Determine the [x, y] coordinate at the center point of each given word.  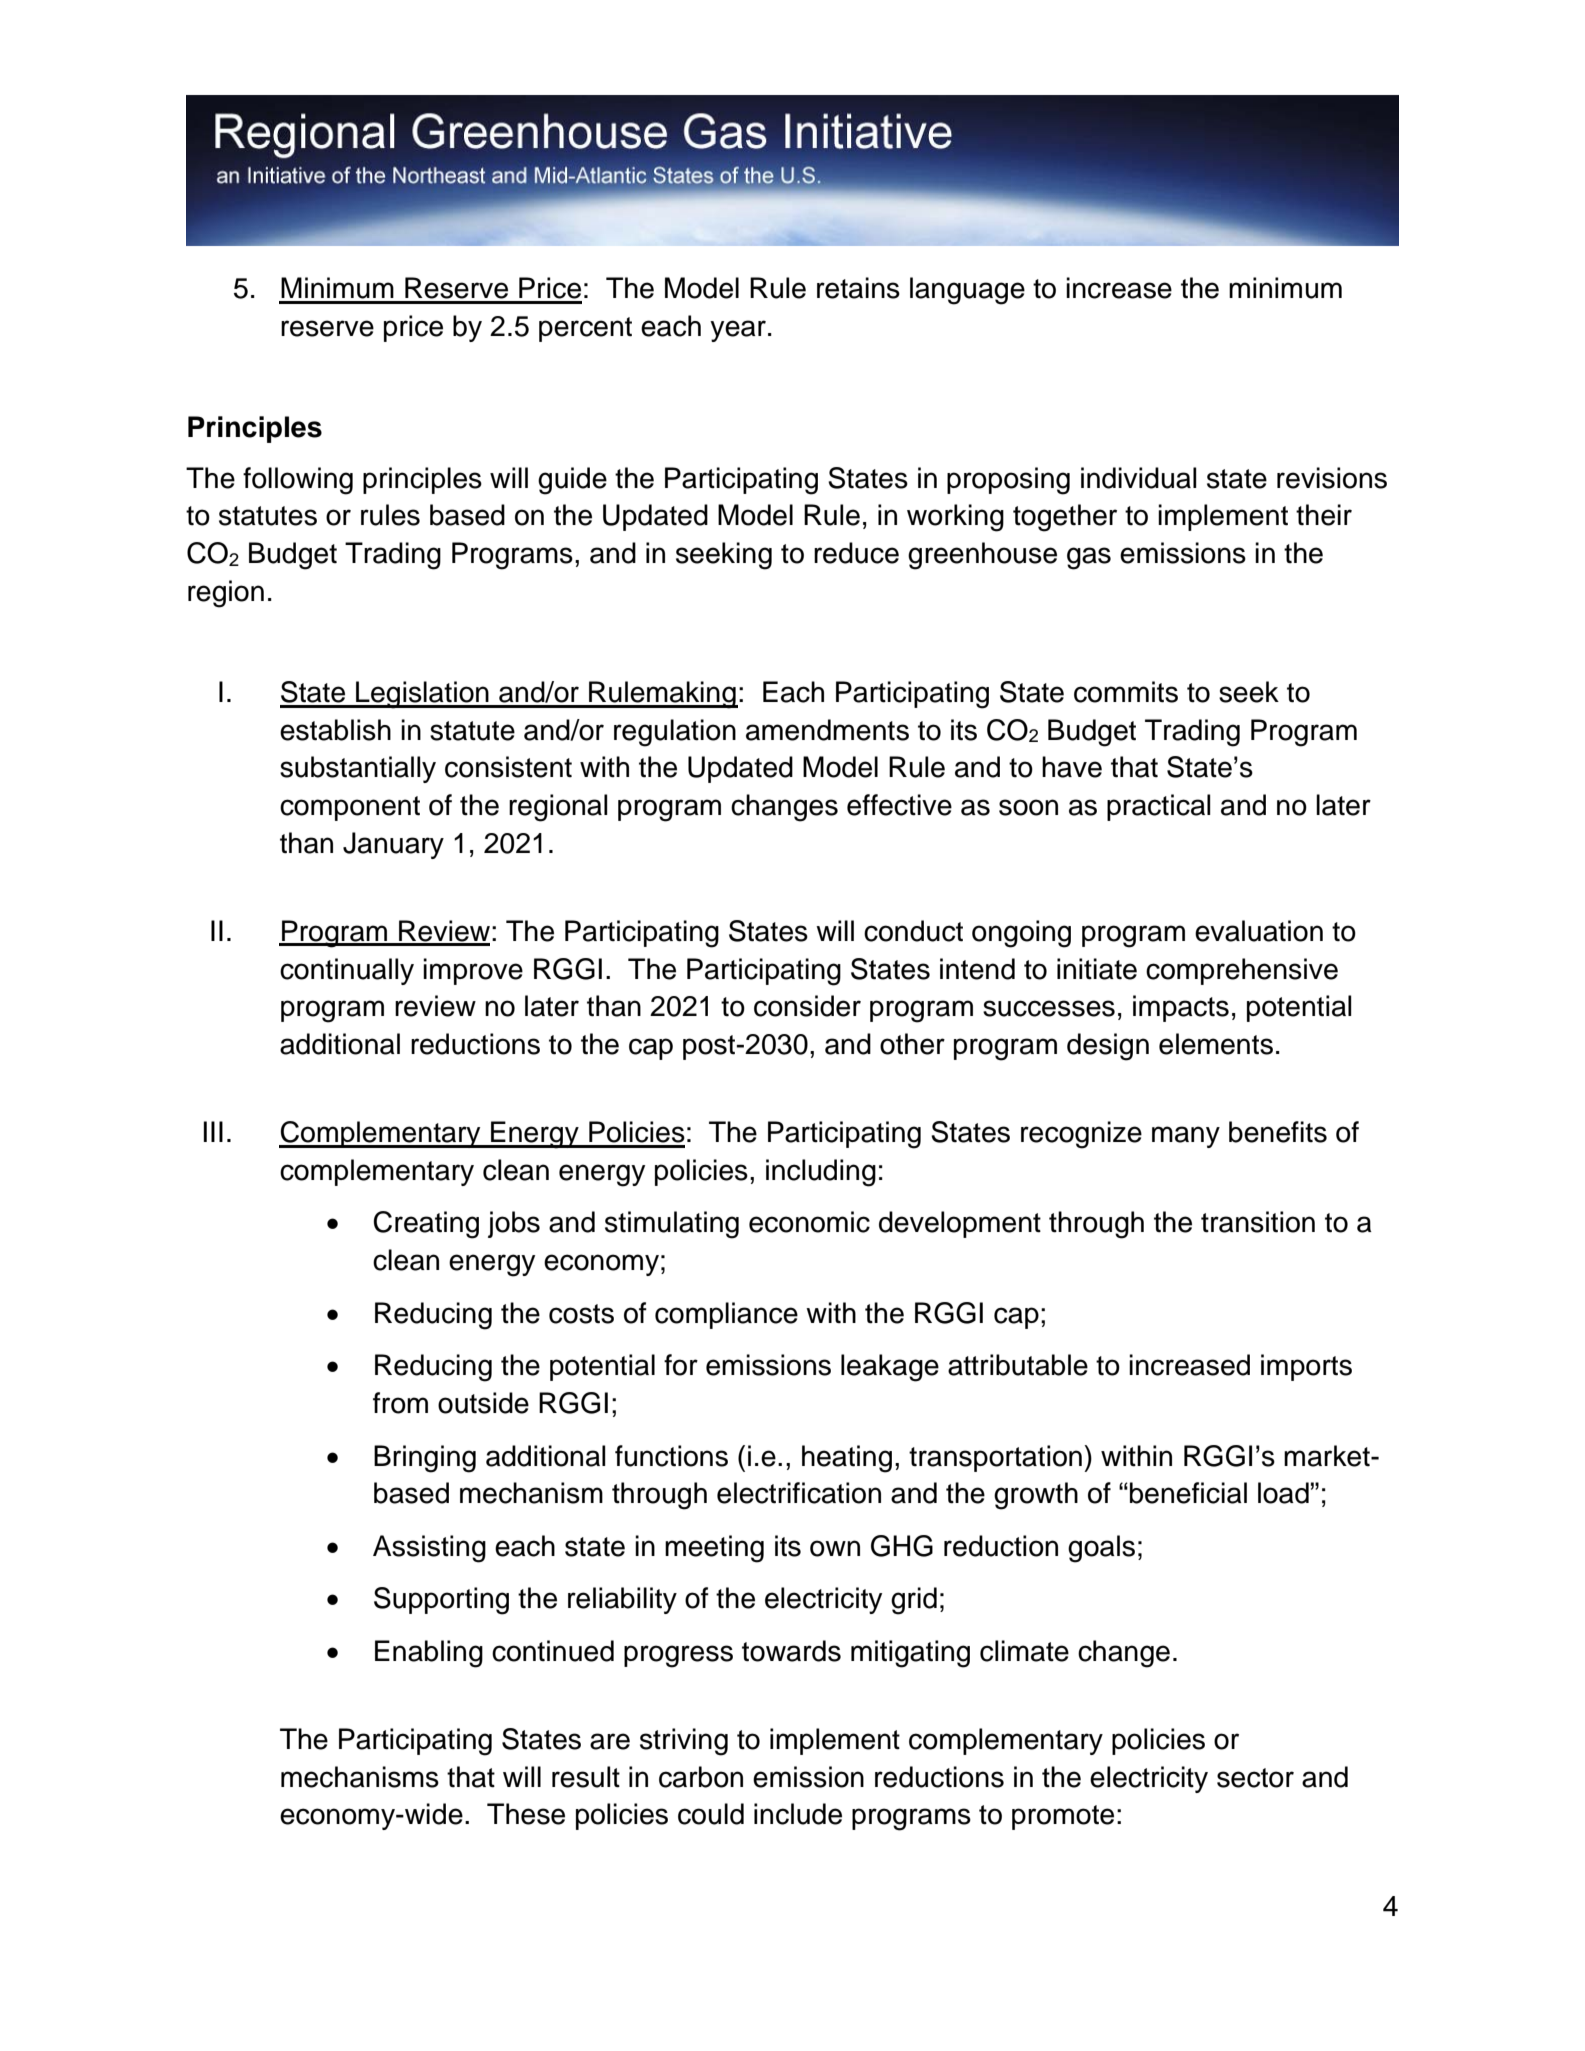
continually [347, 971]
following [298, 481]
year [738, 331]
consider [807, 1006]
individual [1139, 478]
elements [1216, 1044]
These [526, 1814]
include [798, 1814]
